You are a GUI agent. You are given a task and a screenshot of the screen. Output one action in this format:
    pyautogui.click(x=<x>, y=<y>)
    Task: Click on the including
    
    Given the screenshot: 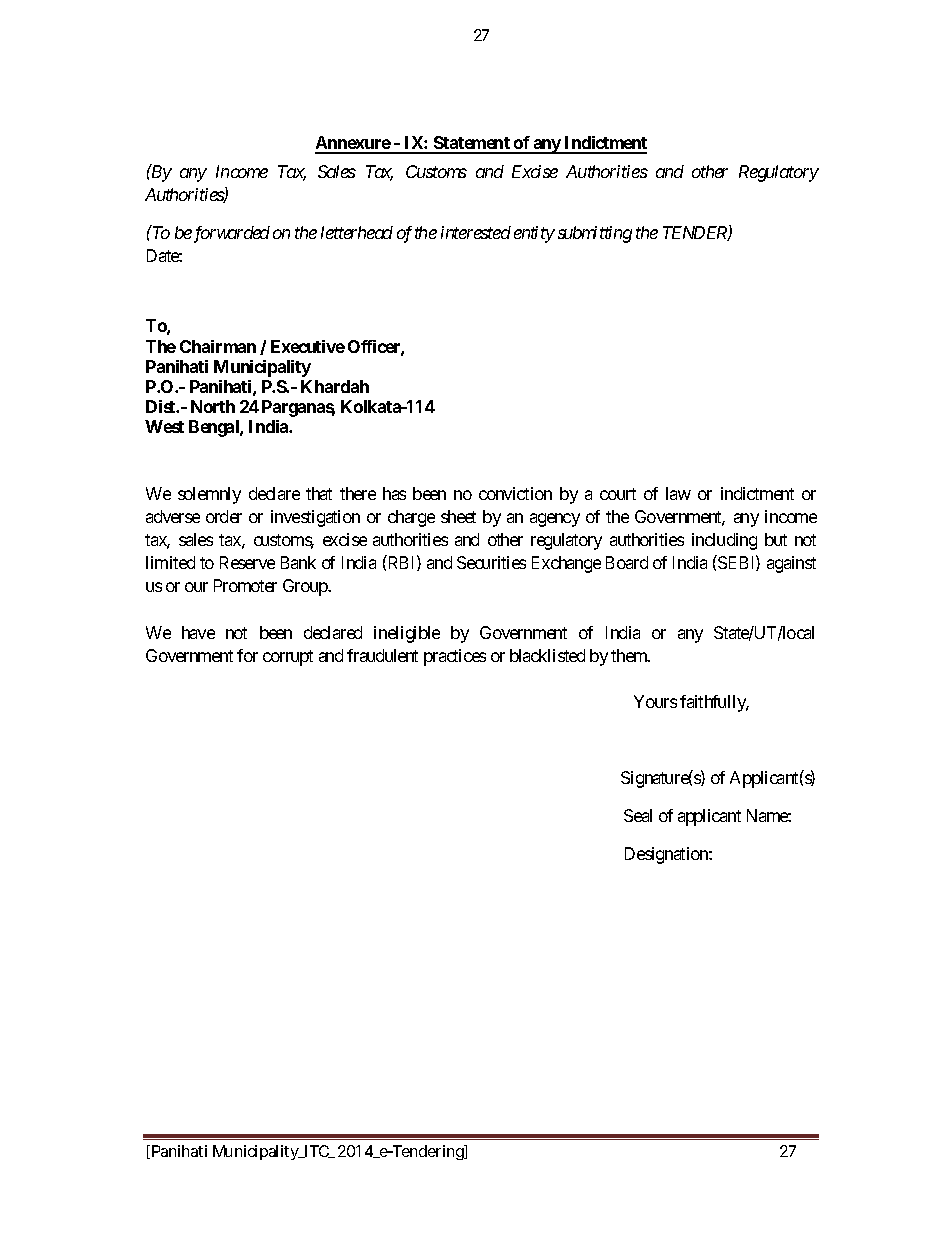 What is the action you would take?
    pyautogui.click(x=724, y=541)
